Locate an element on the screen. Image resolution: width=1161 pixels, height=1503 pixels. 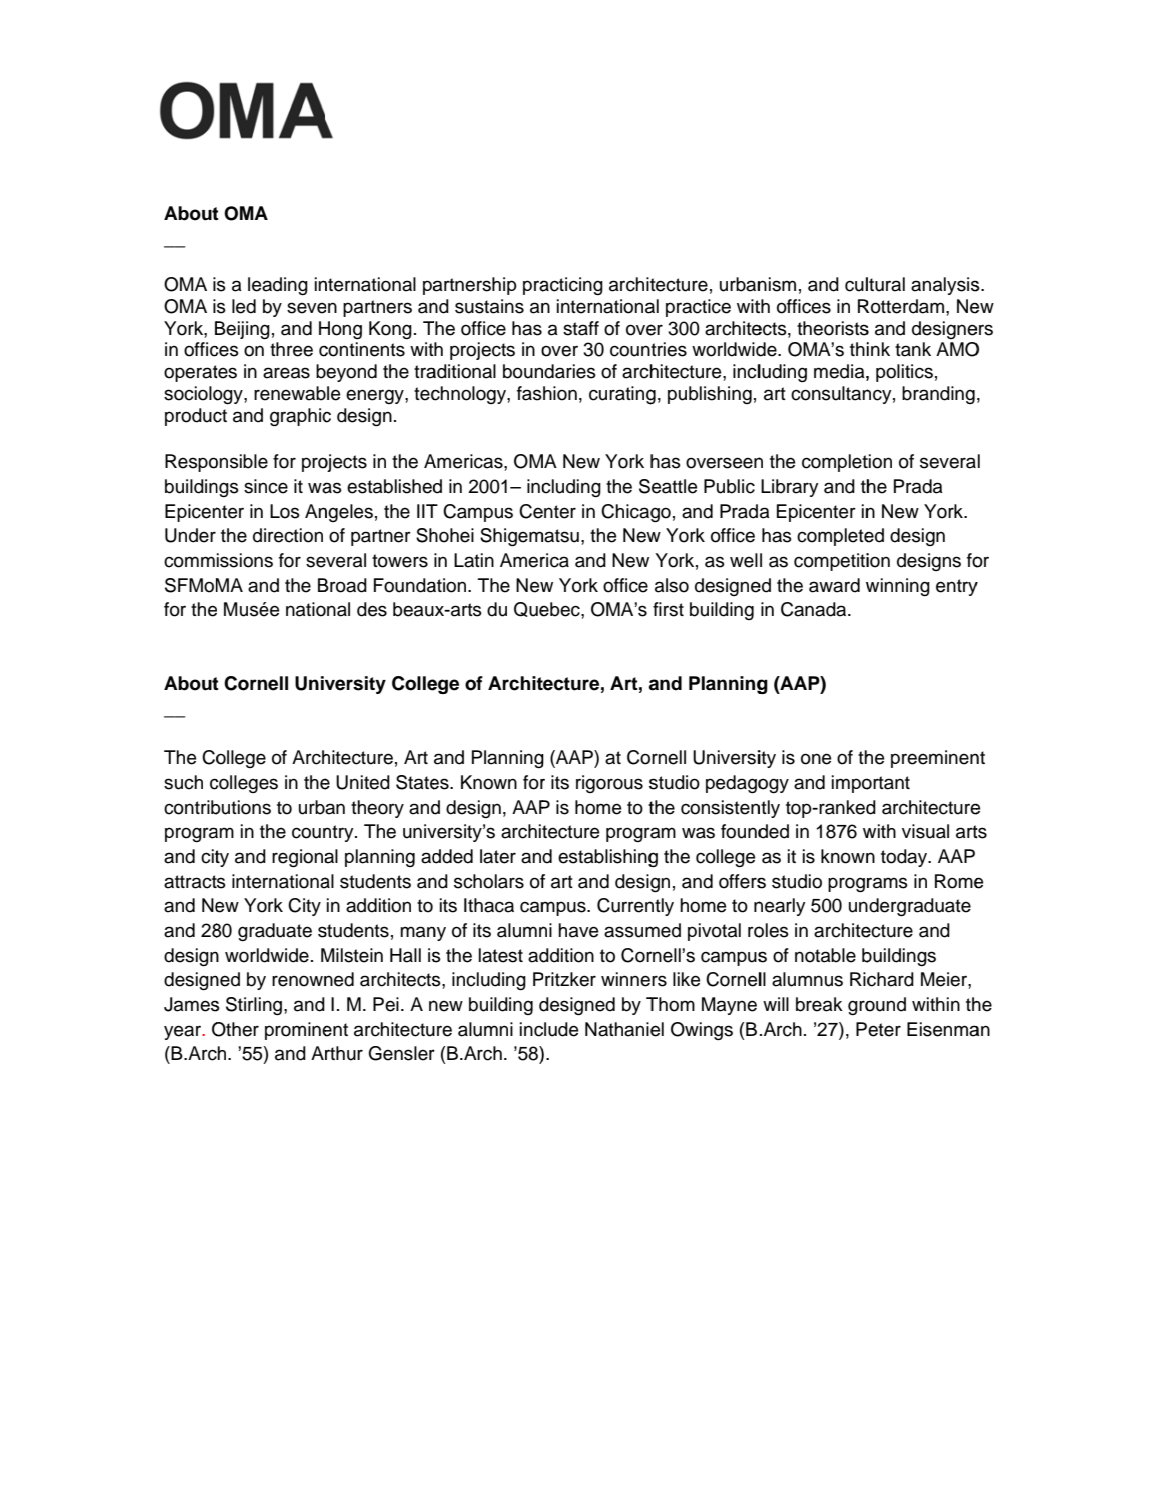
first is located at coordinates (668, 609).
